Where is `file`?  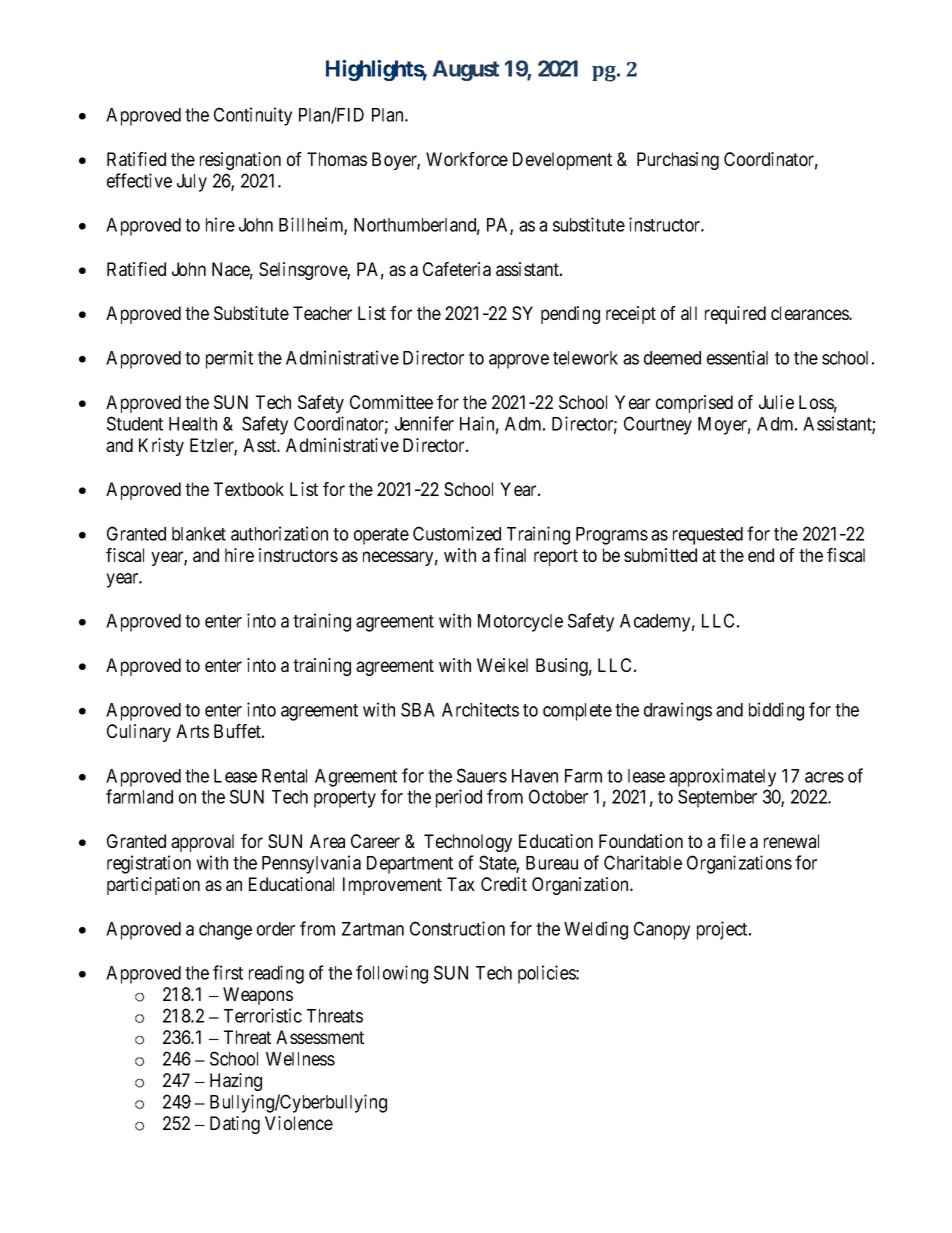
file is located at coordinates (733, 841).
